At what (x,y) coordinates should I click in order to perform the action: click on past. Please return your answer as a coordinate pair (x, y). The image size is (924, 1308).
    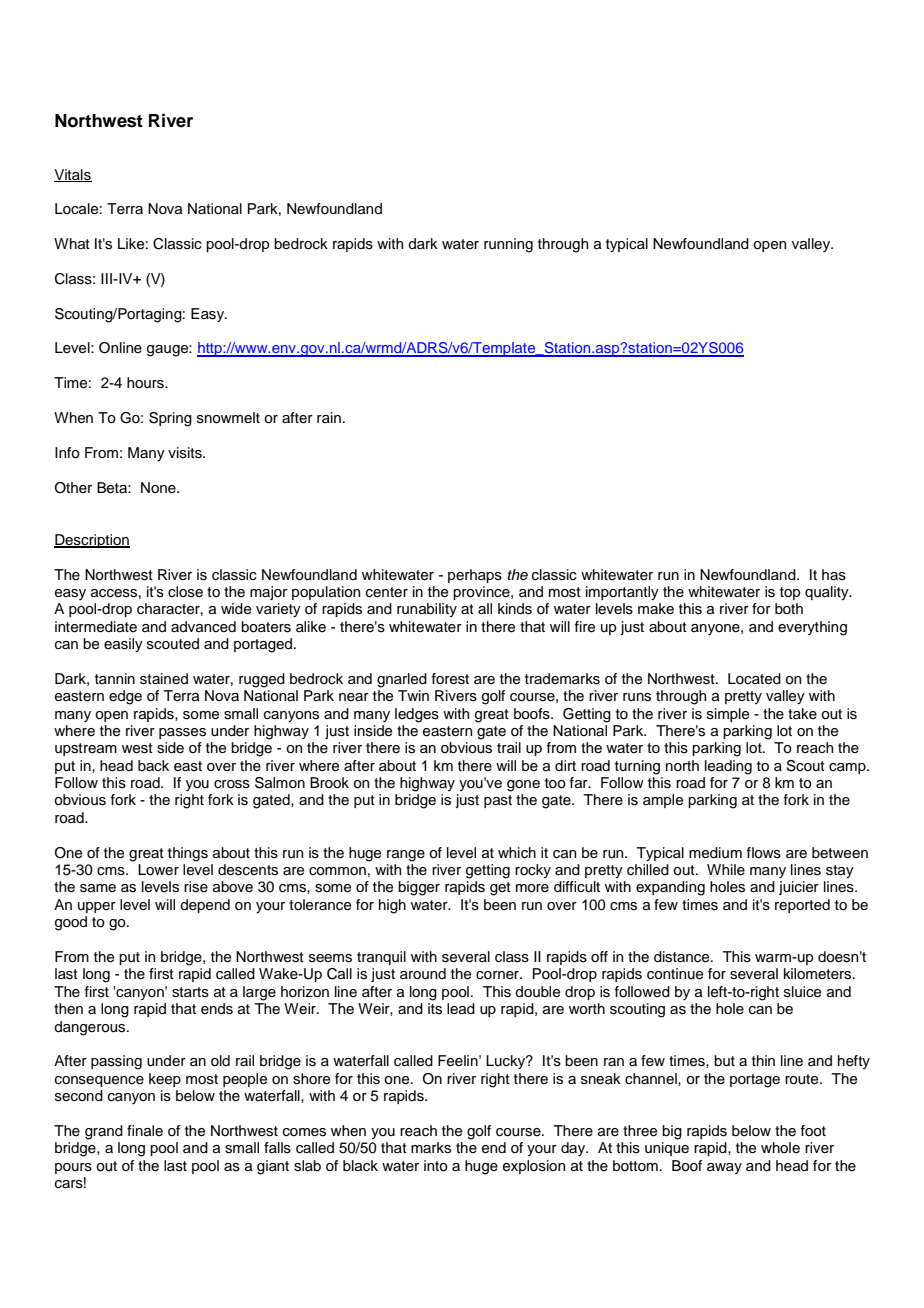
    Looking at the image, I should click on (498, 801).
